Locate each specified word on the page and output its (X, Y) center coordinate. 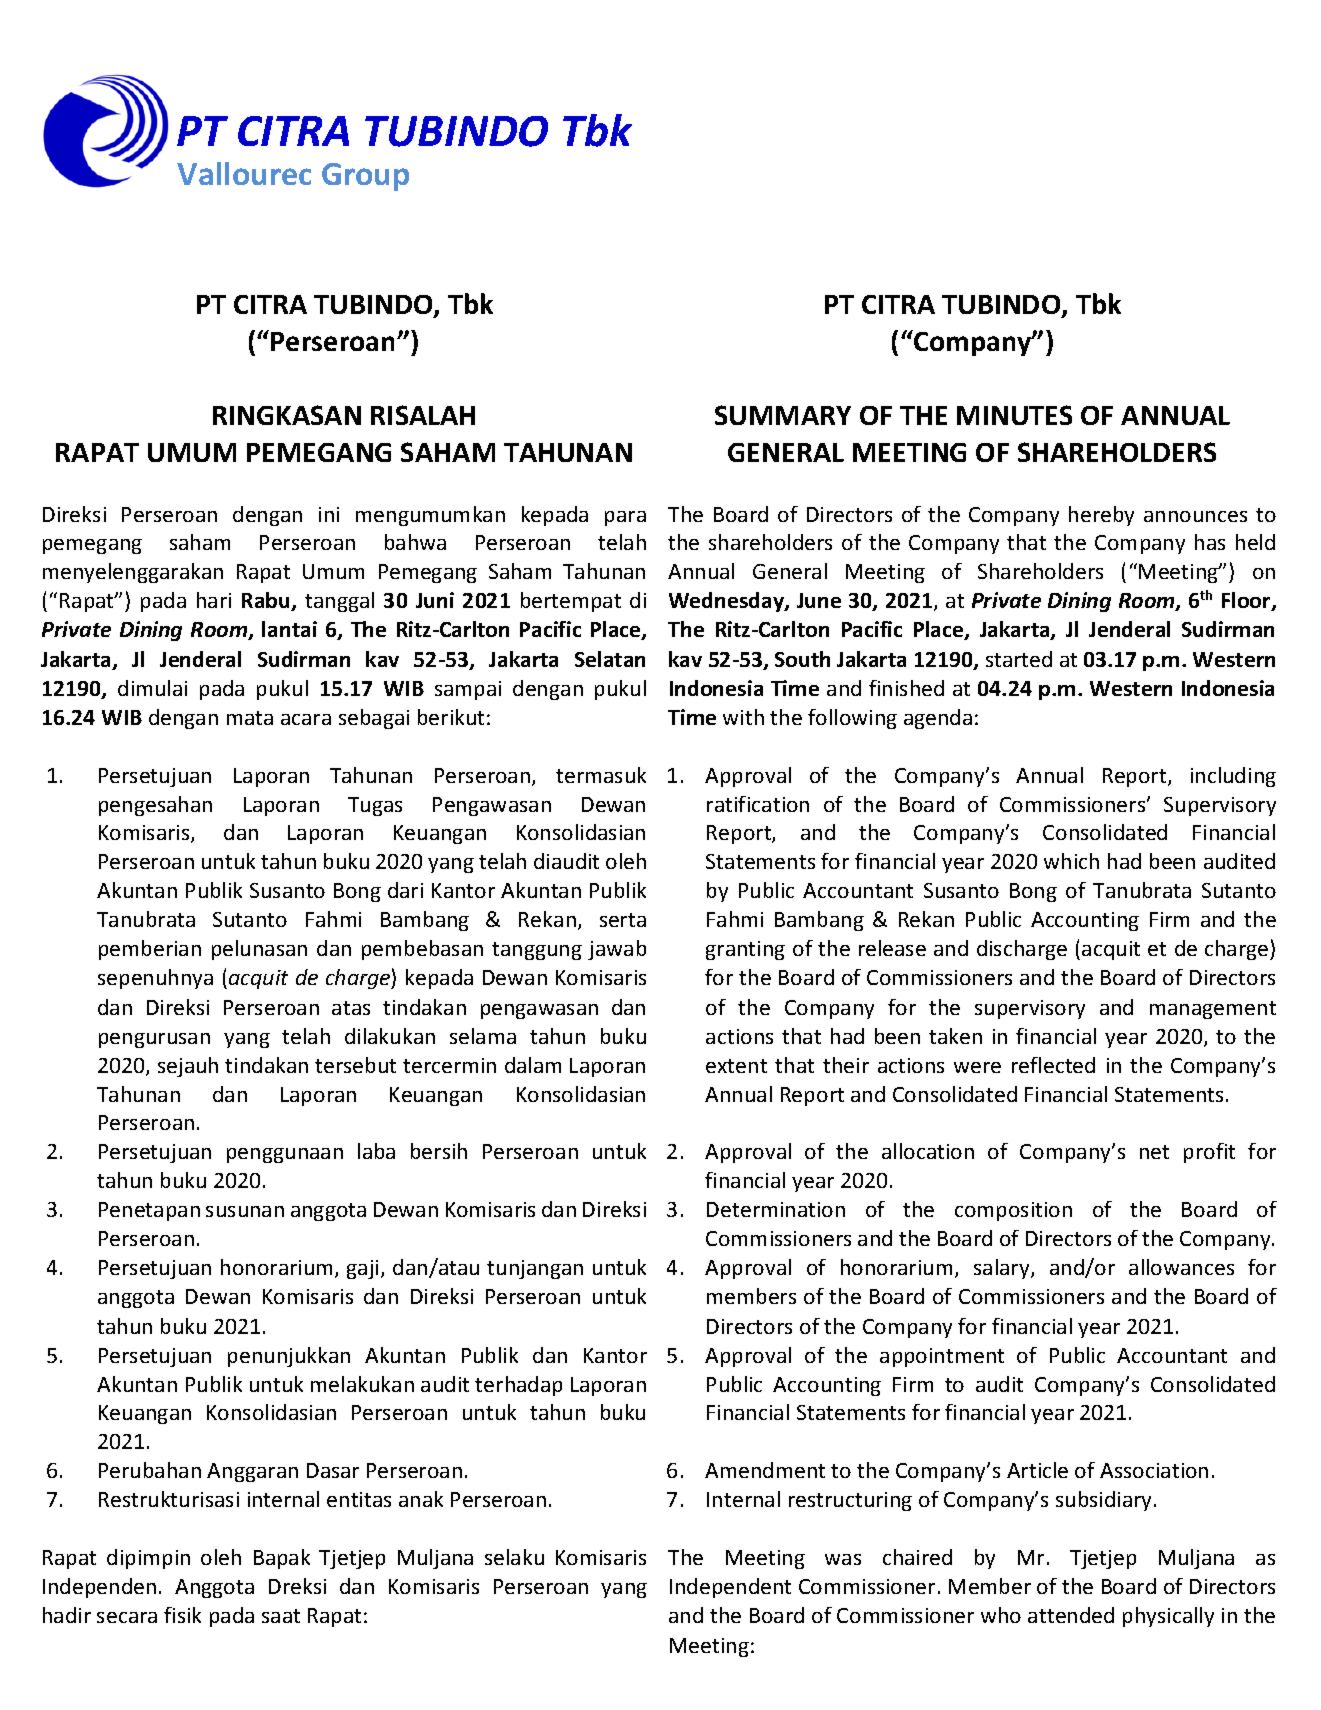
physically (1168, 1617)
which (1071, 861)
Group (365, 177)
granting (745, 950)
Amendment (765, 1470)
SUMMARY (783, 415)
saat (281, 1616)
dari (405, 890)
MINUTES (1014, 415)
